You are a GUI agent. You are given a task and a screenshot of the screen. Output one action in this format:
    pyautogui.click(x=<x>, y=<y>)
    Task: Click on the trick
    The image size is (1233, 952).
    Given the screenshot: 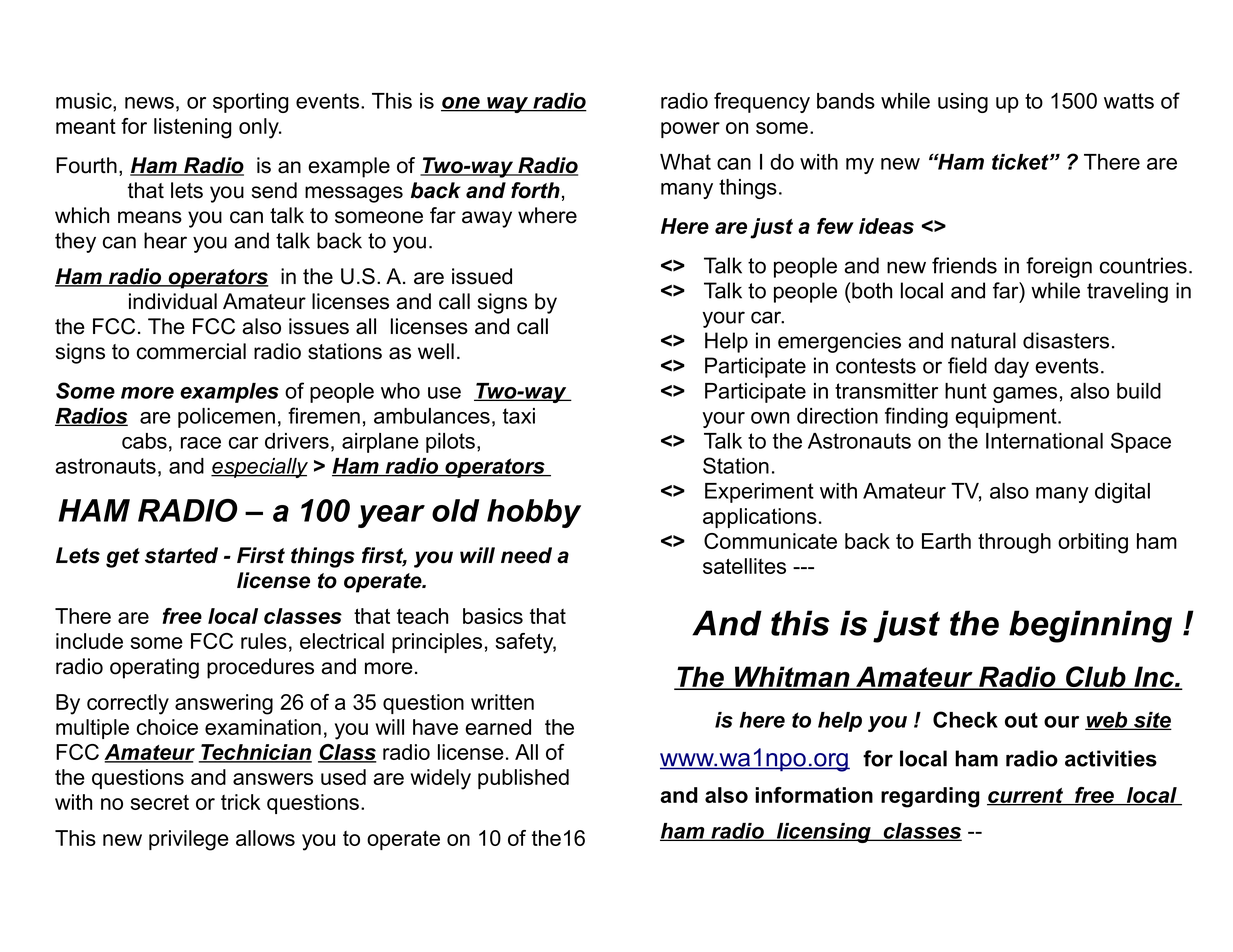 What is the action you would take?
    pyautogui.click(x=241, y=802)
